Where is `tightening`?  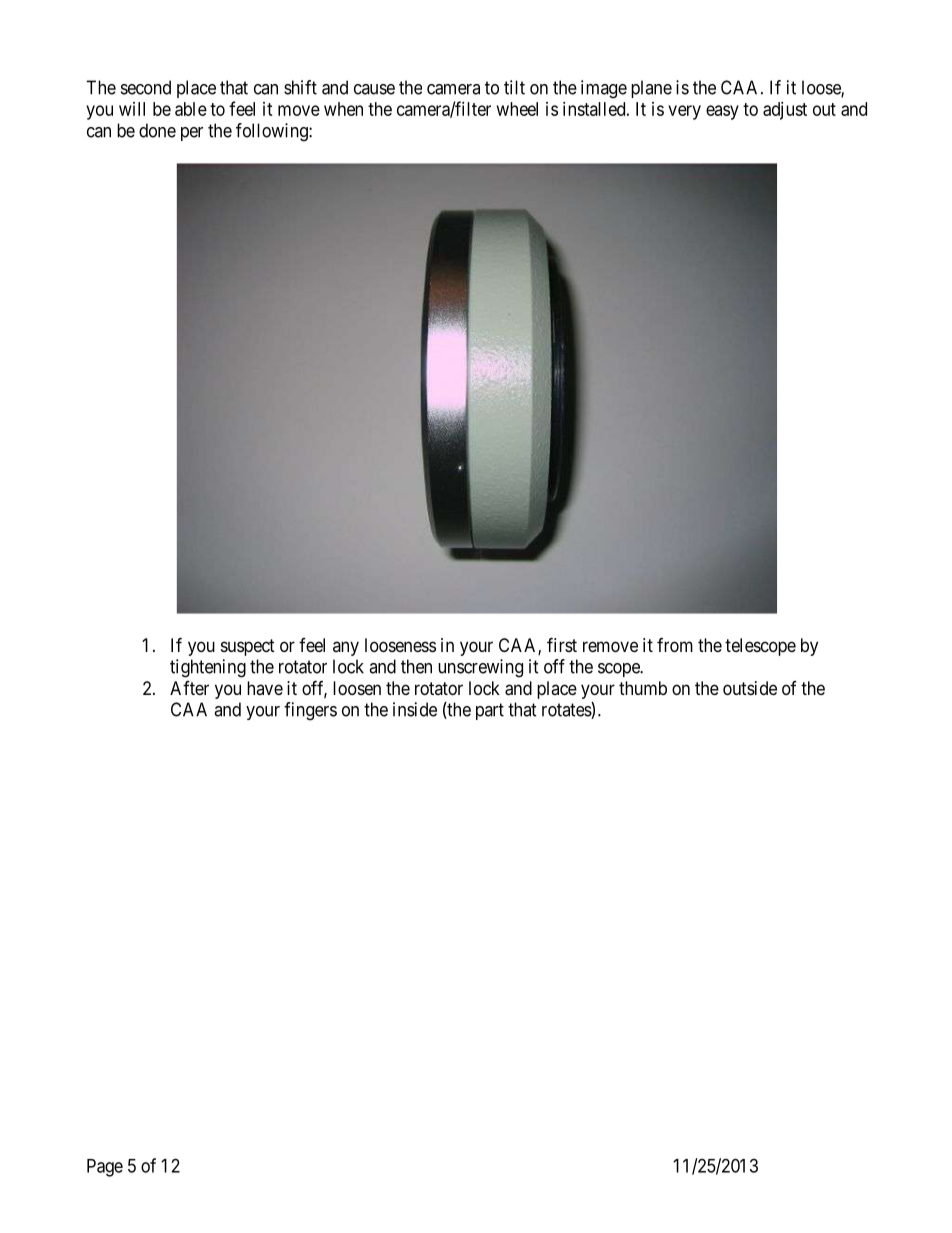 tightening is located at coordinates (208, 668).
